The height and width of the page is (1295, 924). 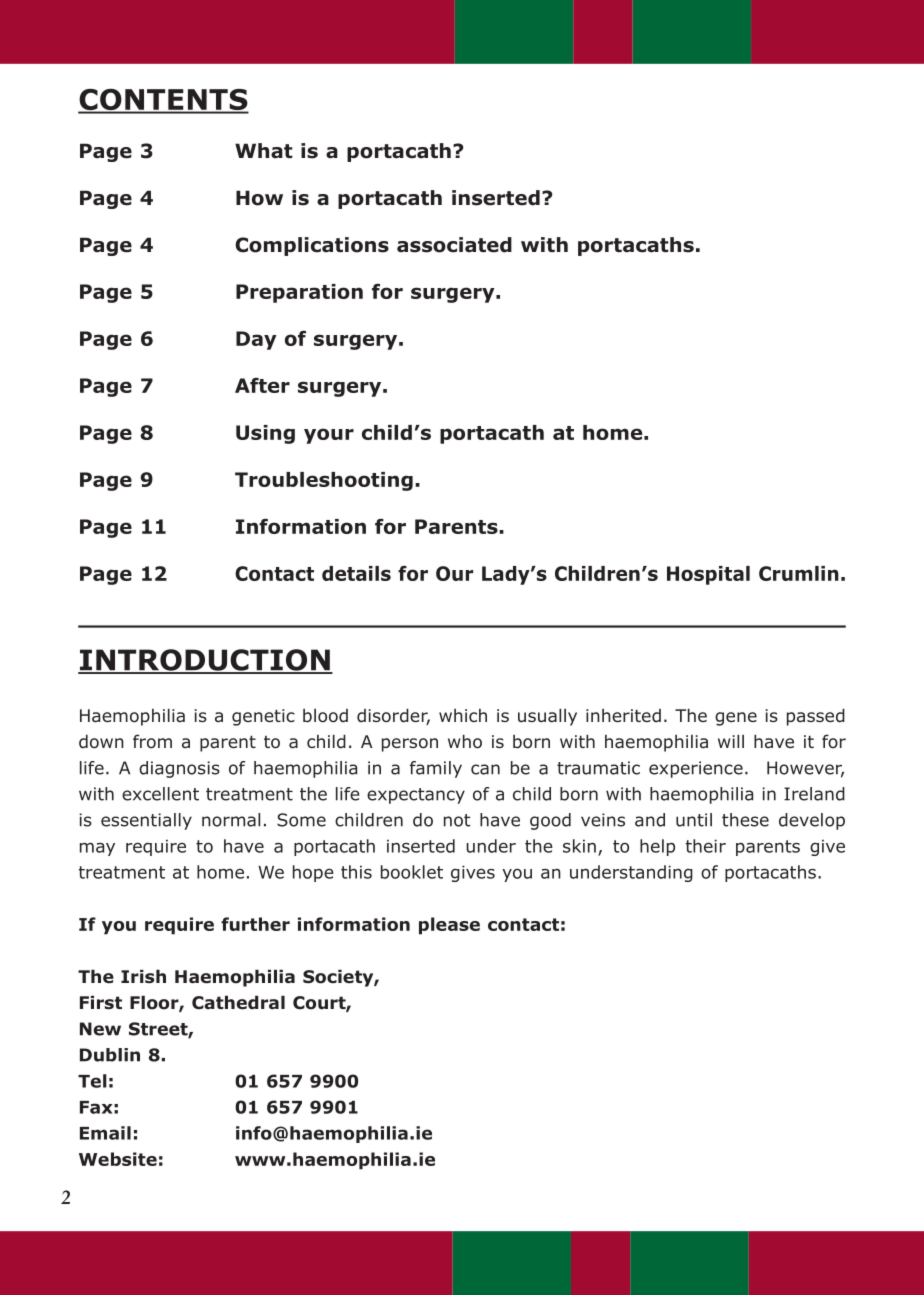 What do you see at coordinates (449, 926) in the page?
I see `please` at bounding box center [449, 926].
